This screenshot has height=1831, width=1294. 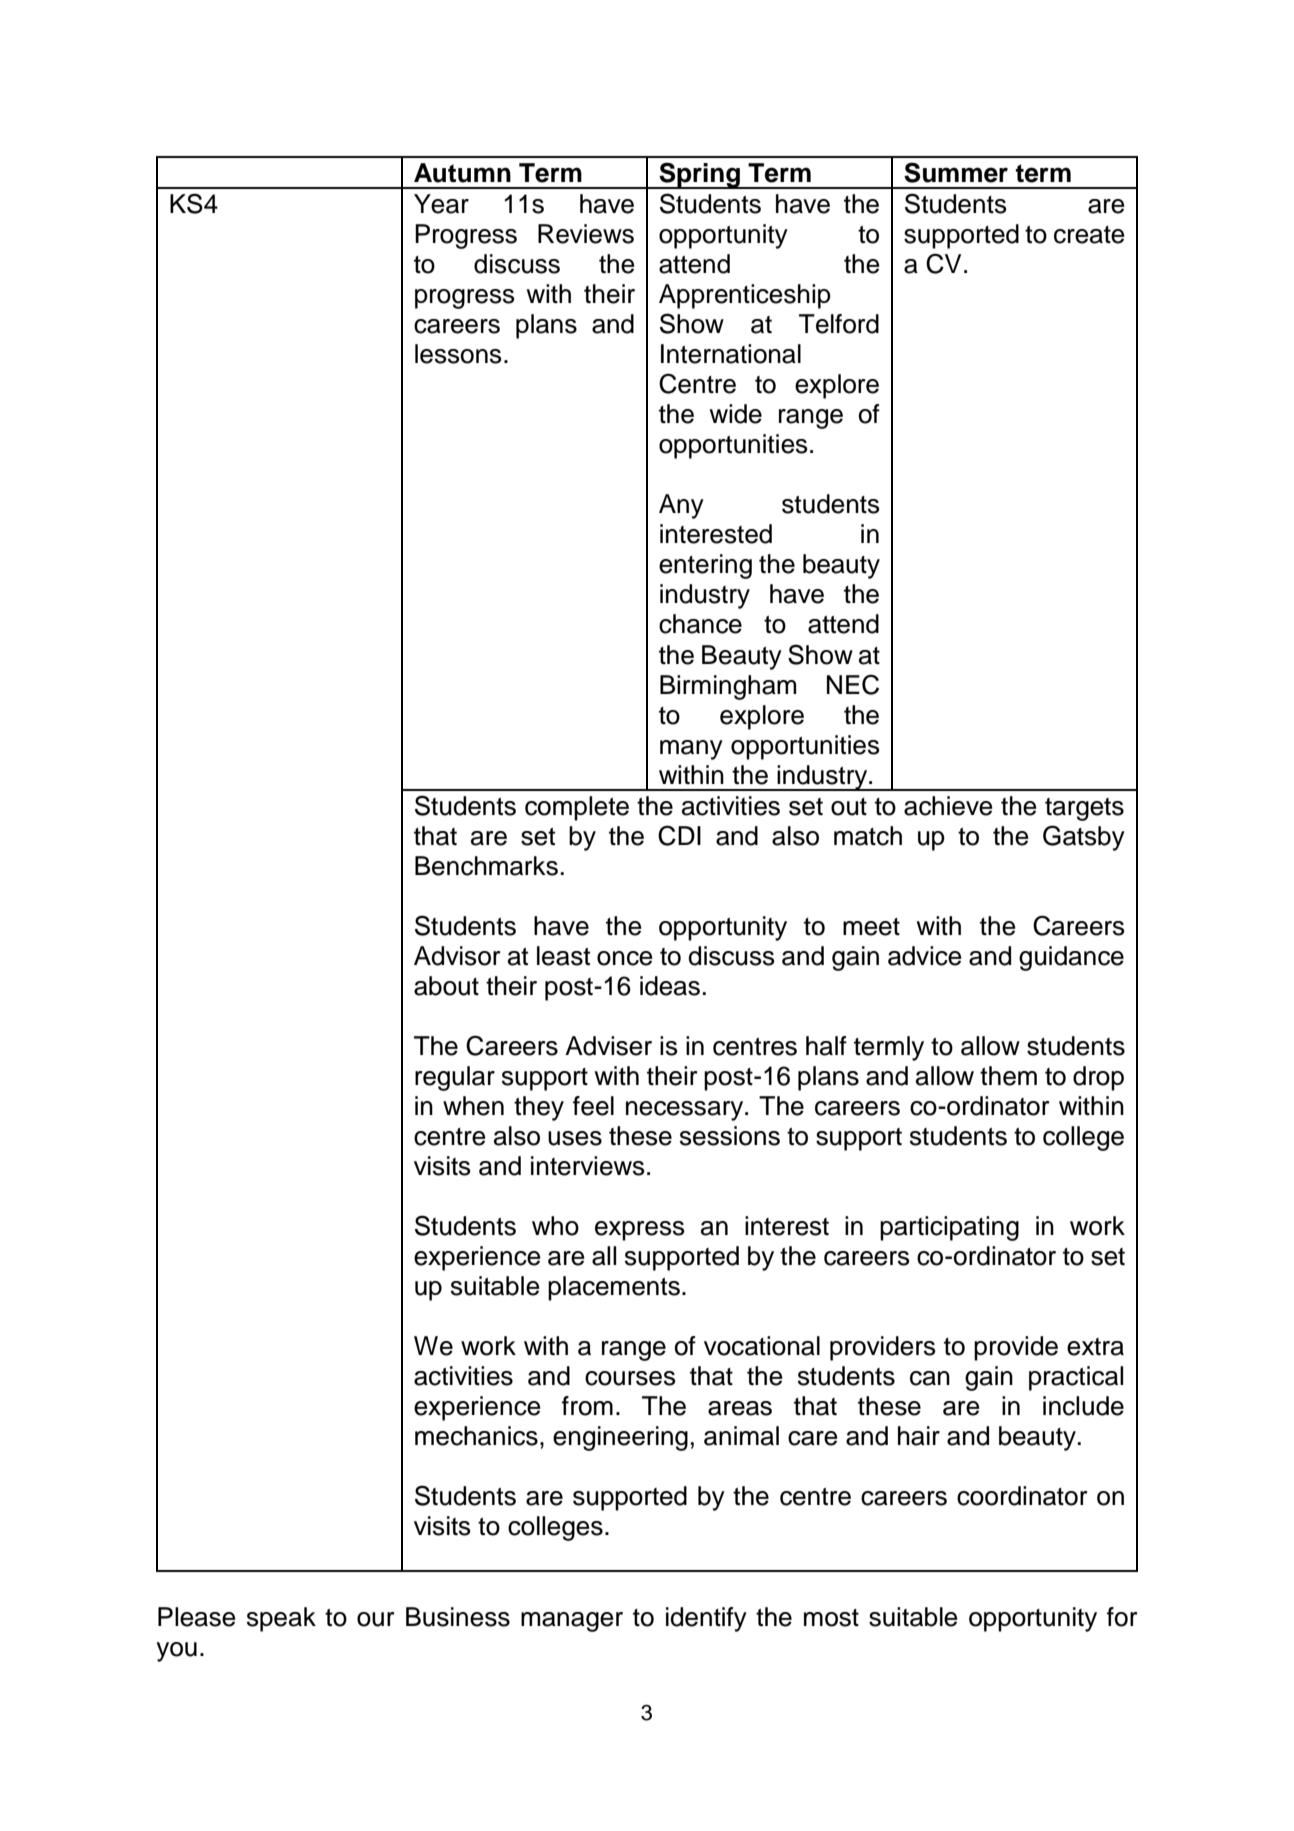 What do you see at coordinates (949, 1228) in the screenshot?
I see `participating` at bounding box center [949, 1228].
